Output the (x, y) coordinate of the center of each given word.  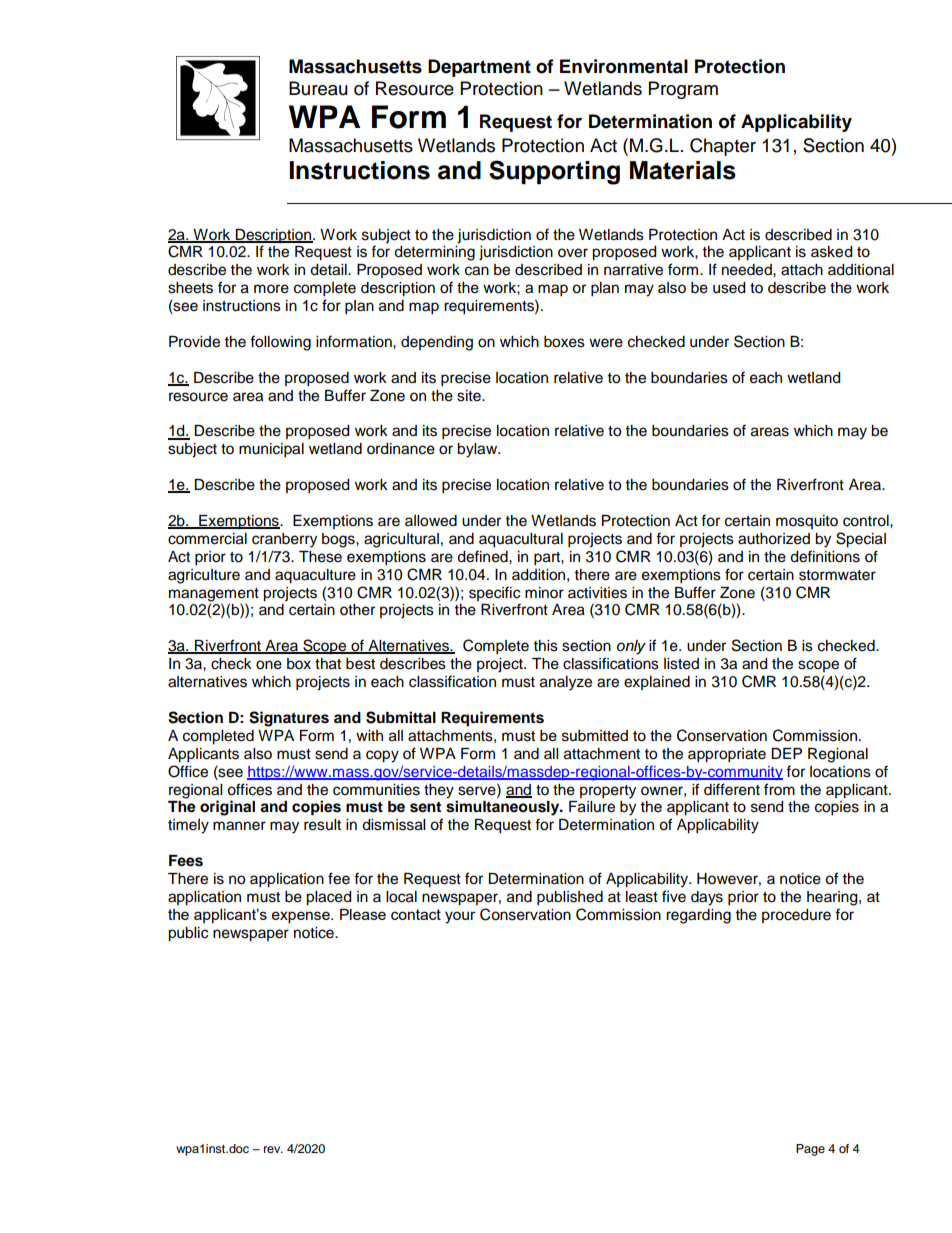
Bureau (318, 88)
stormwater (837, 575)
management (214, 595)
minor (544, 593)
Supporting (554, 172)
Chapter (723, 147)
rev (273, 1149)
